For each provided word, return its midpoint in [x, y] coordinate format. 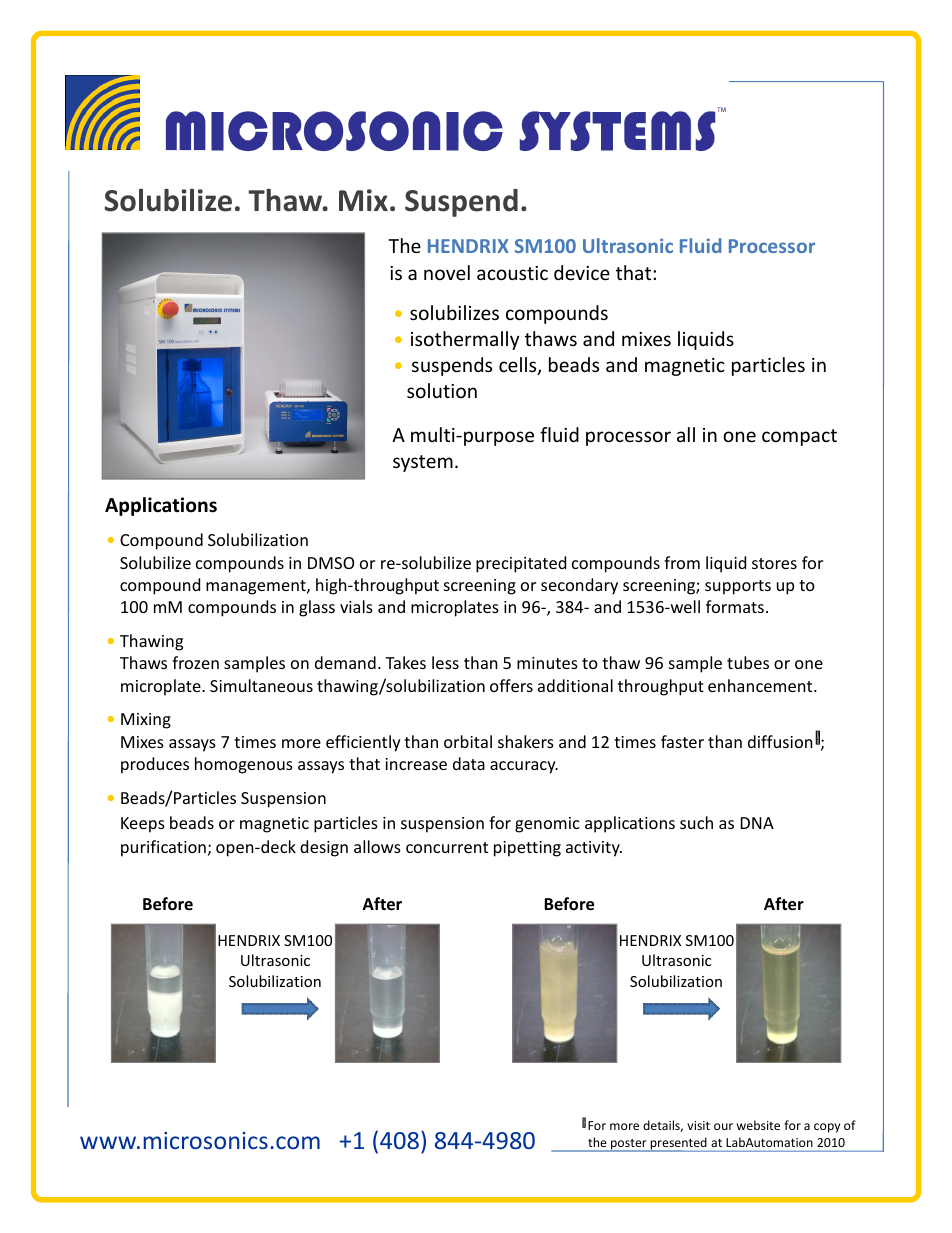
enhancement [761, 685]
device [582, 272]
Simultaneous [261, 685]
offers [511, 685]
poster [629, 1145]
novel [447, 272]
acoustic [512, 273]
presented [679, 1144]
